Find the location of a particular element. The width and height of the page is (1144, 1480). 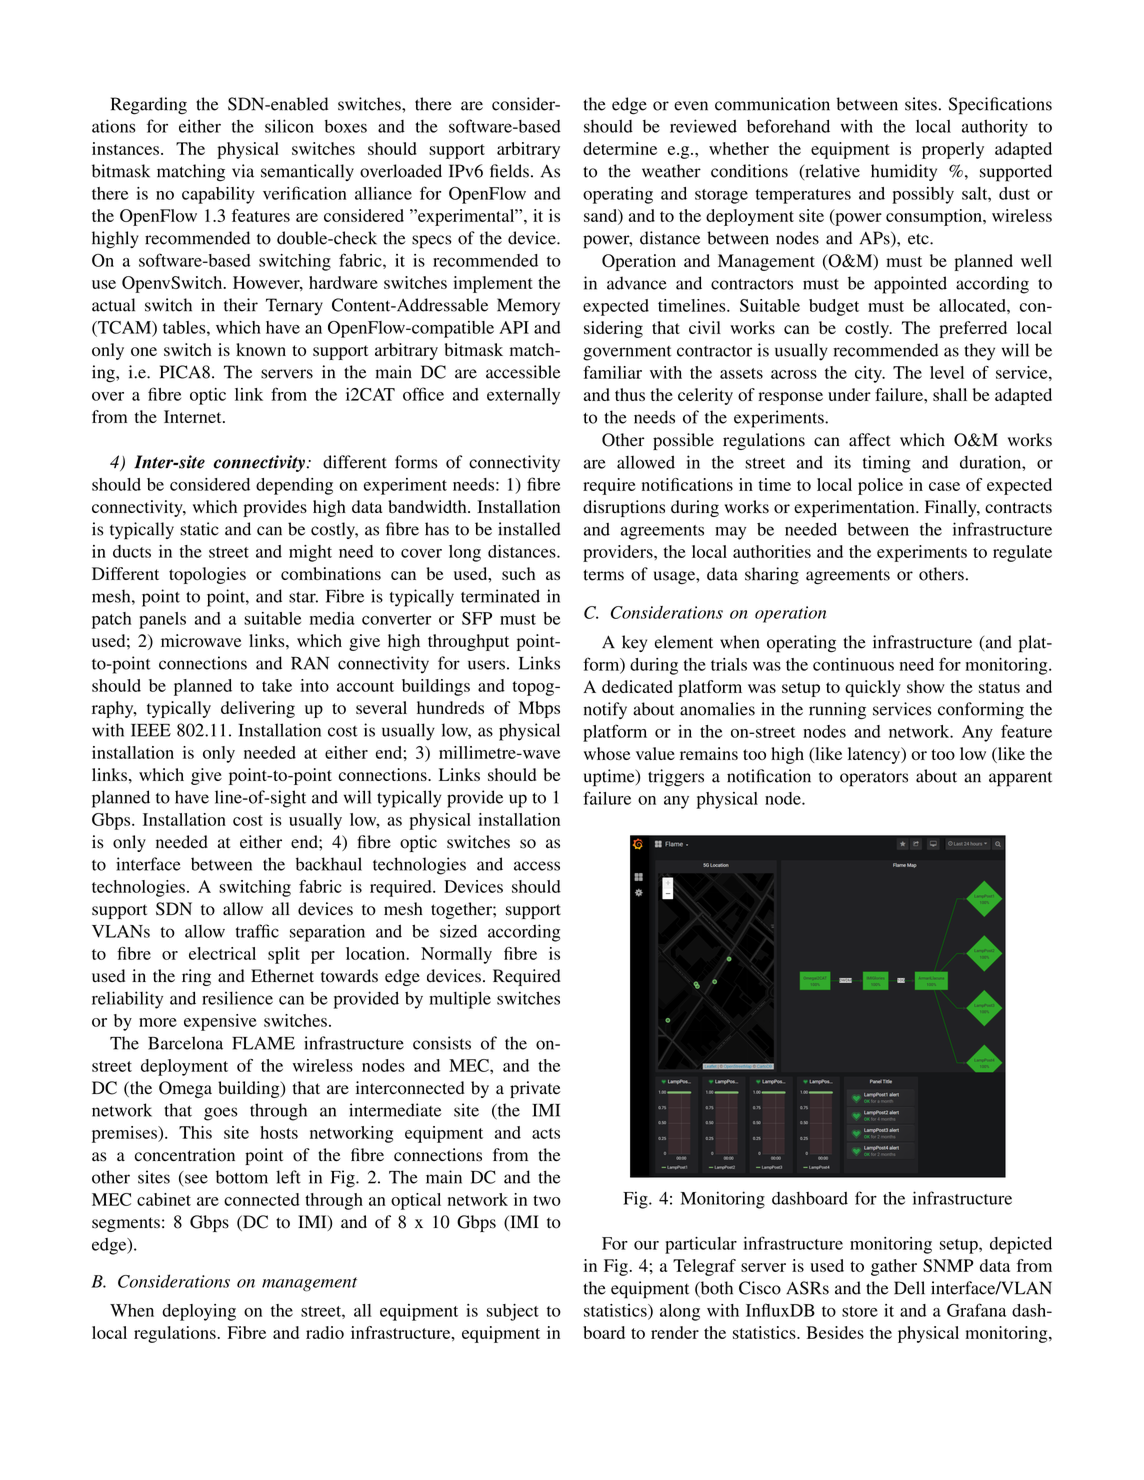

deploying is located at coordinates (199, 1312).
